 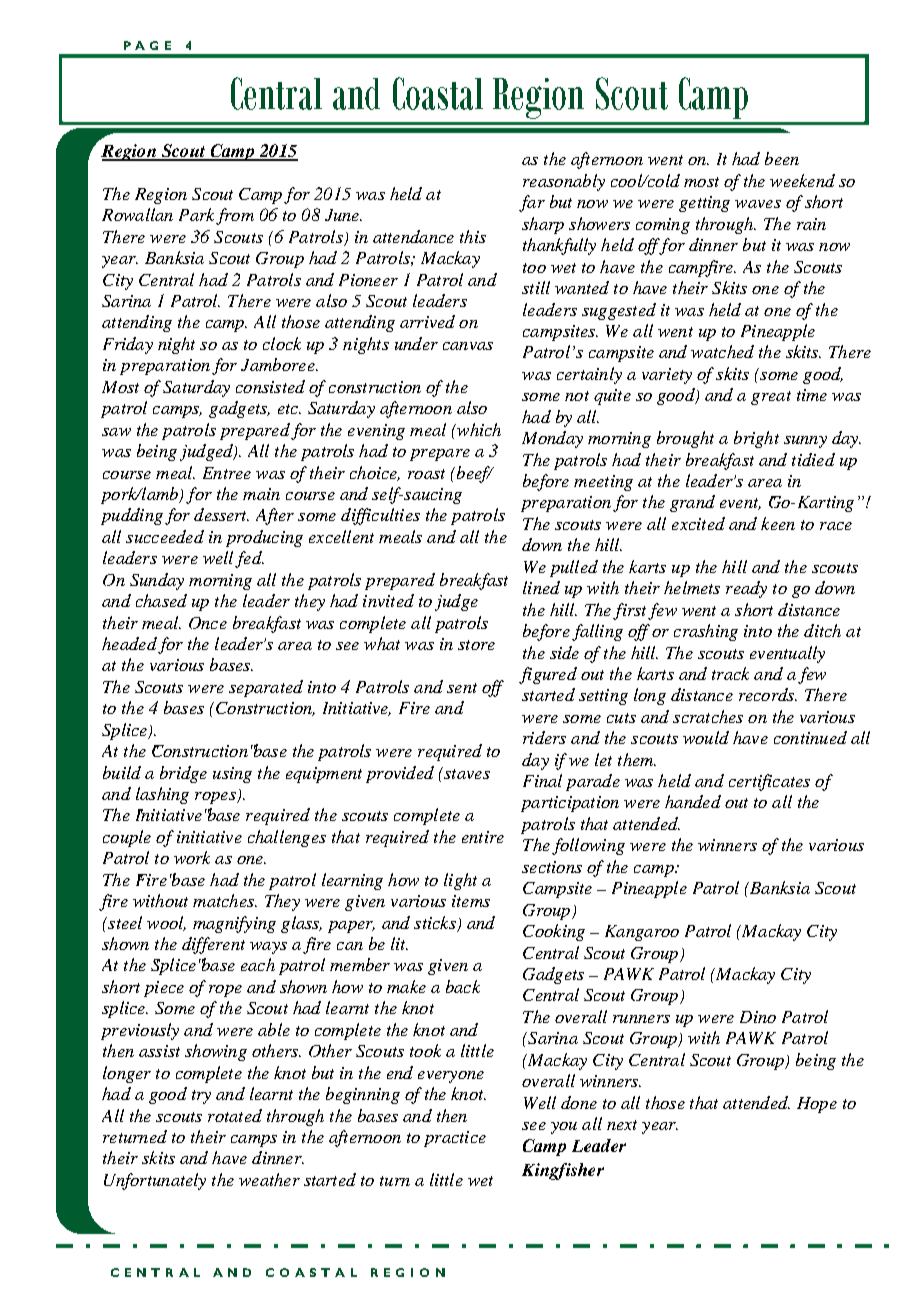 I want to click on Entree, so click(x=227, y=473).
